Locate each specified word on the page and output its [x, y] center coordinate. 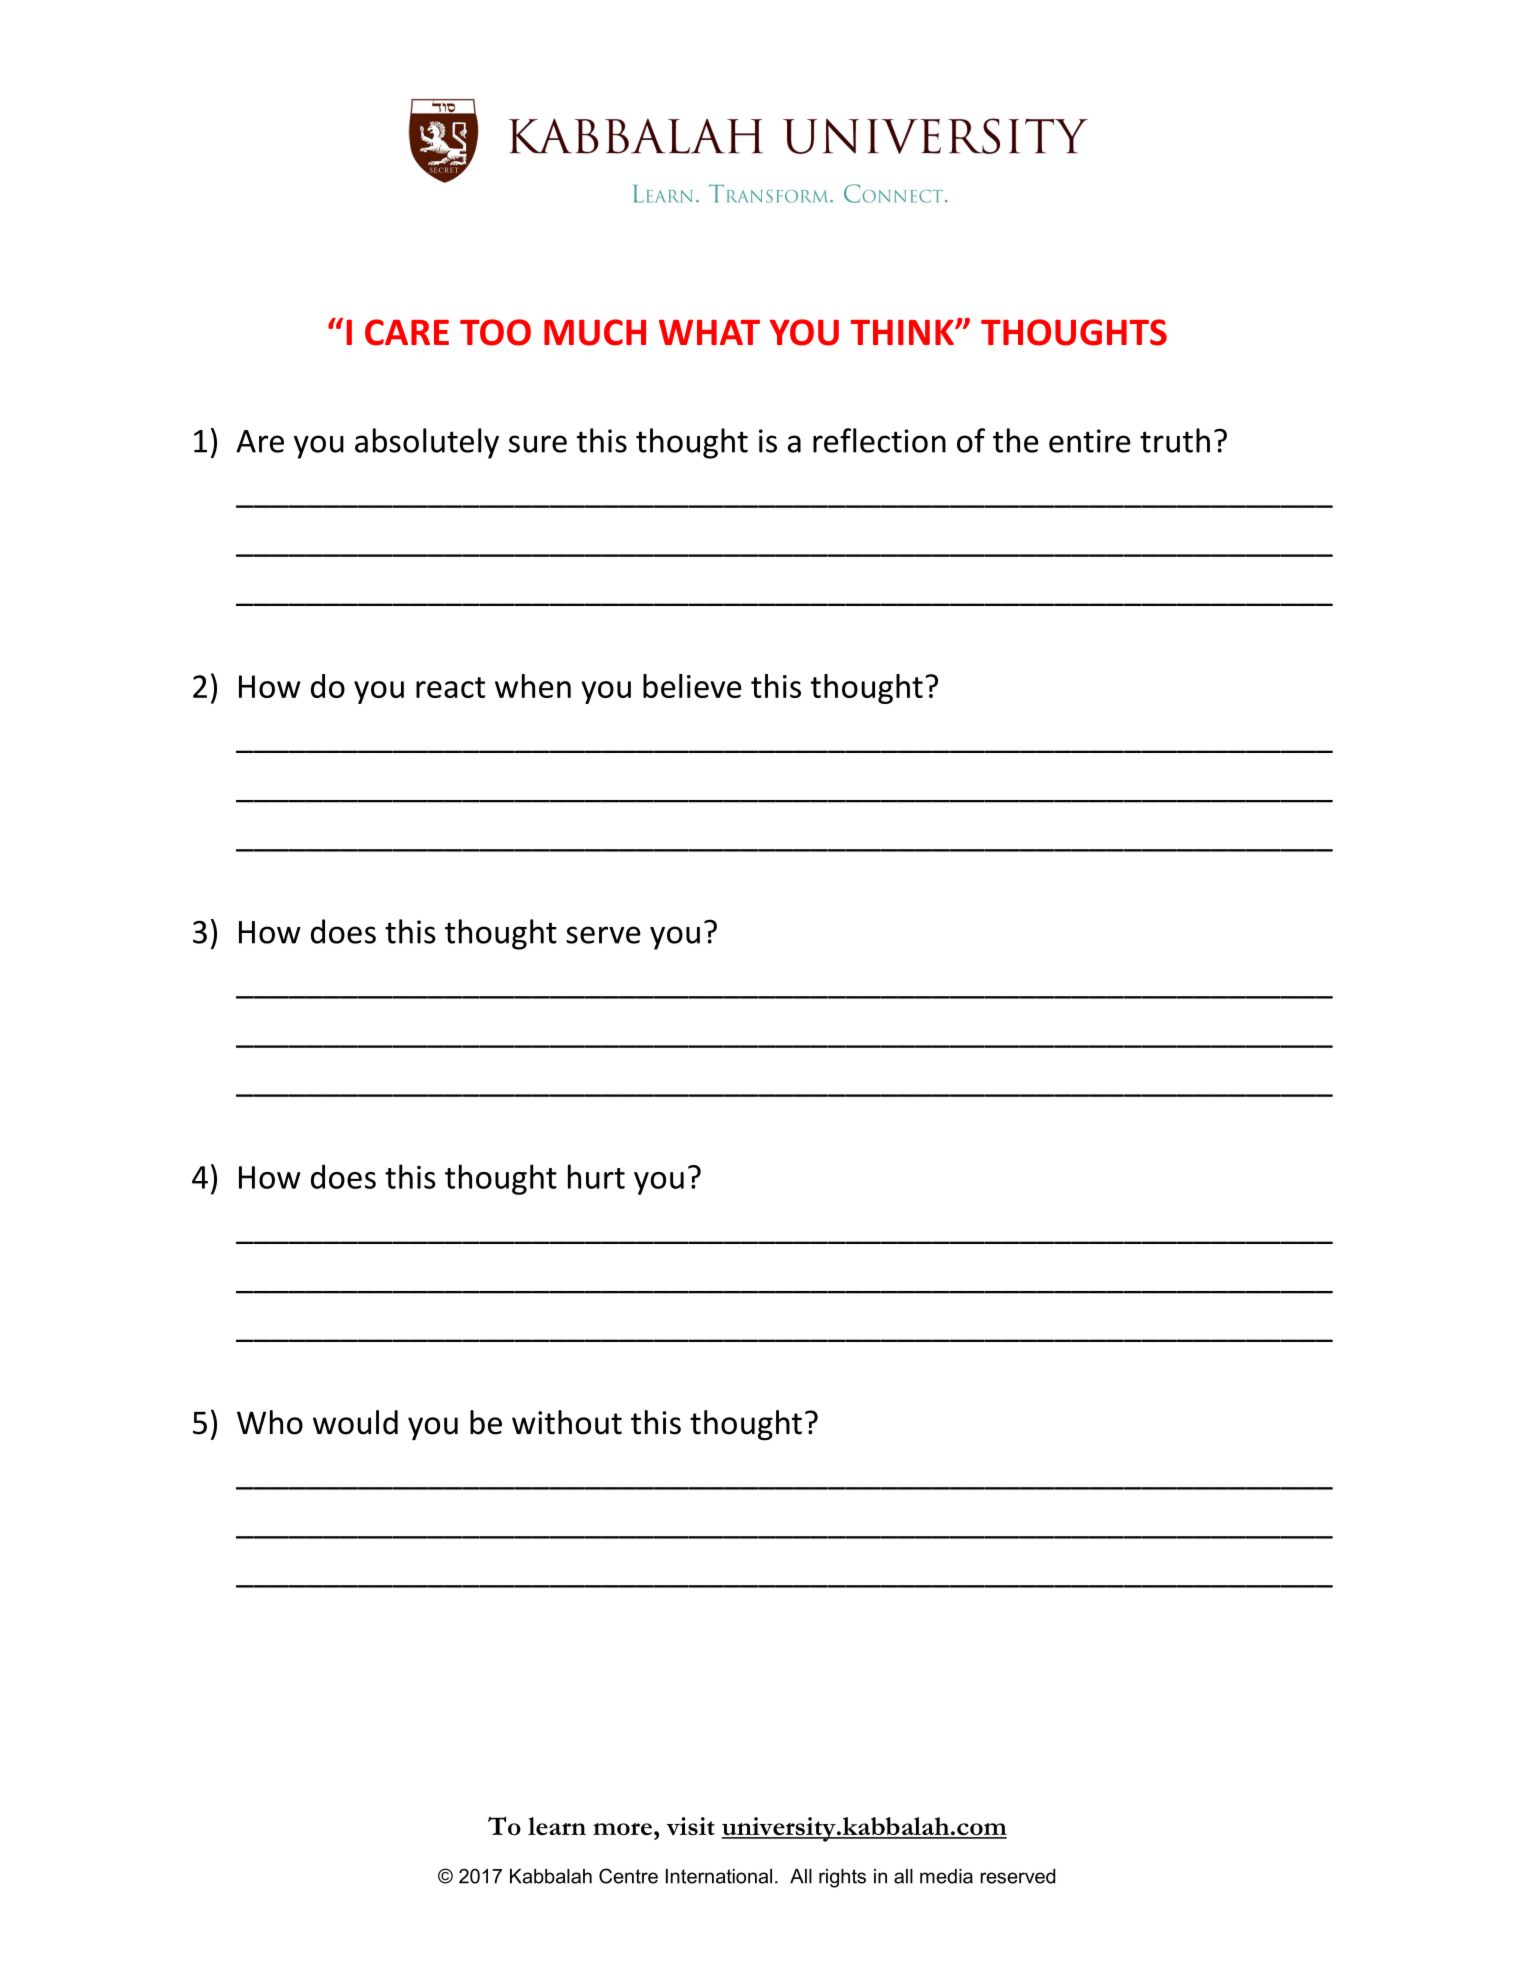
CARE [407, 332]
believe [692, 686]
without [567, 1422]
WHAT [709, 332]
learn [557, 1826]
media [946, 1876]
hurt [596, 1176]
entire [1090, 441]
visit [691, 1826]
